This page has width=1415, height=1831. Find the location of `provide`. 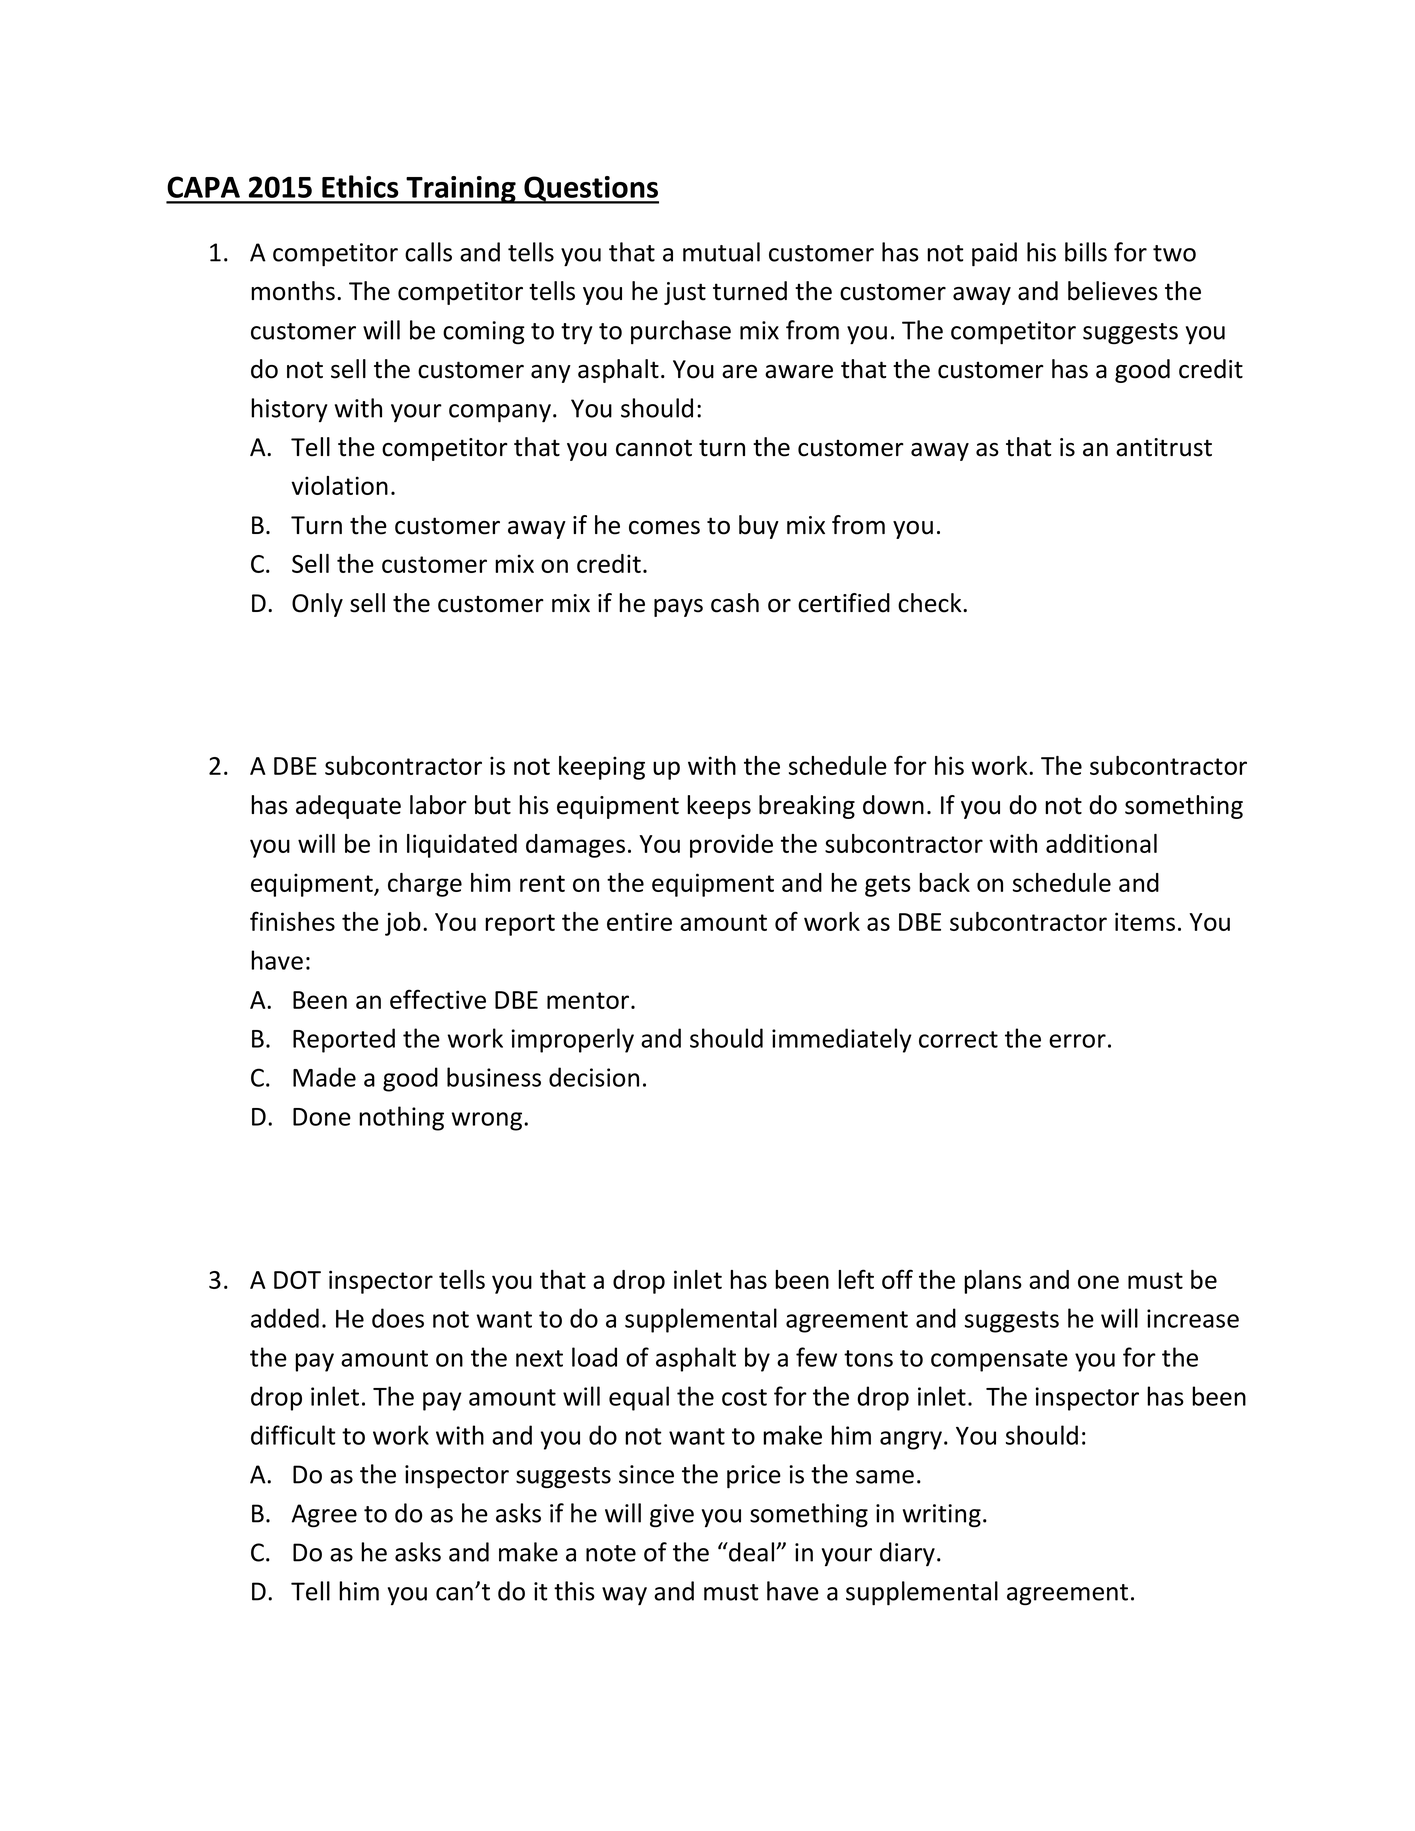

provide is located at coordinates (731, 846).
